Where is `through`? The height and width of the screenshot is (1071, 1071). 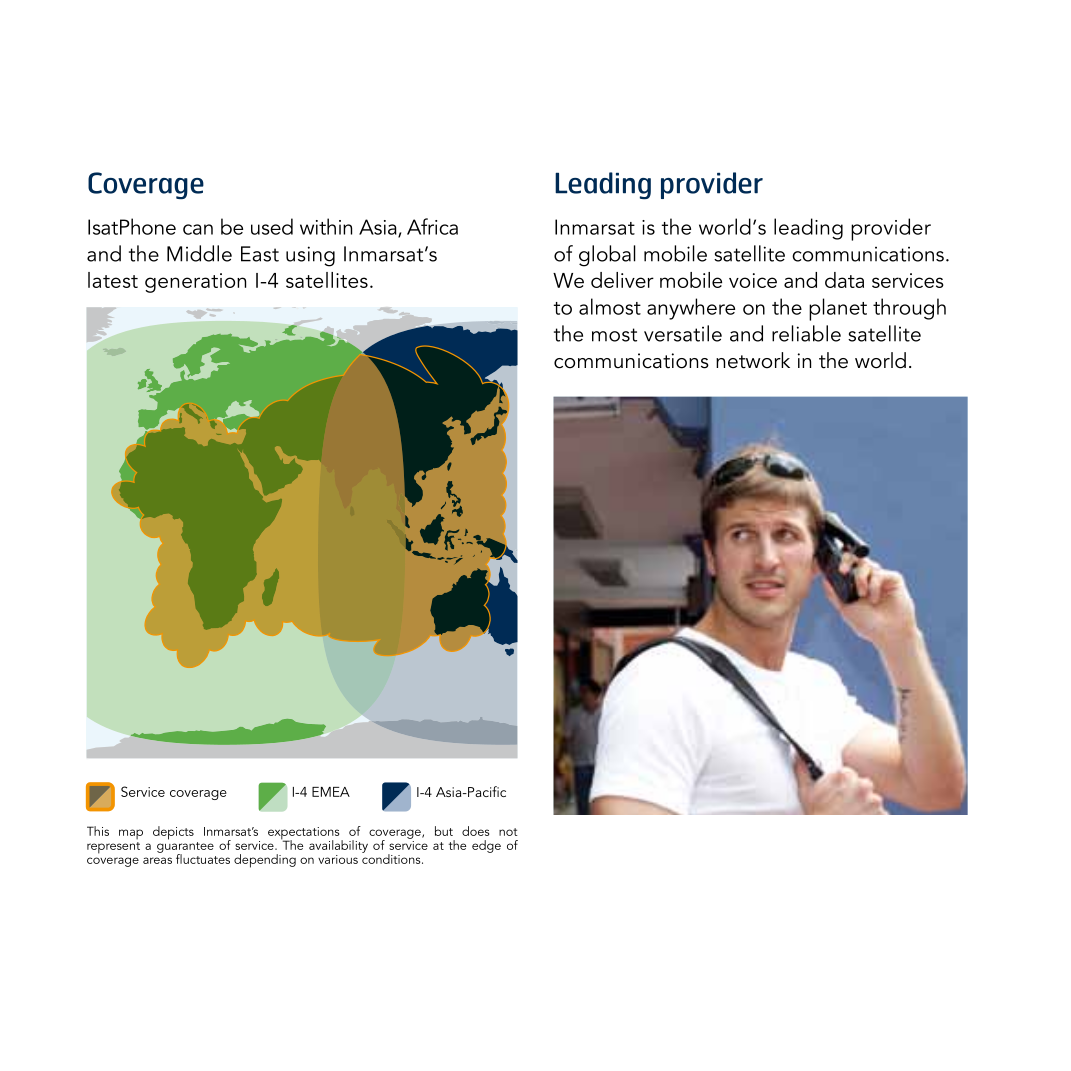
through is located at coordinates (909, 309).
